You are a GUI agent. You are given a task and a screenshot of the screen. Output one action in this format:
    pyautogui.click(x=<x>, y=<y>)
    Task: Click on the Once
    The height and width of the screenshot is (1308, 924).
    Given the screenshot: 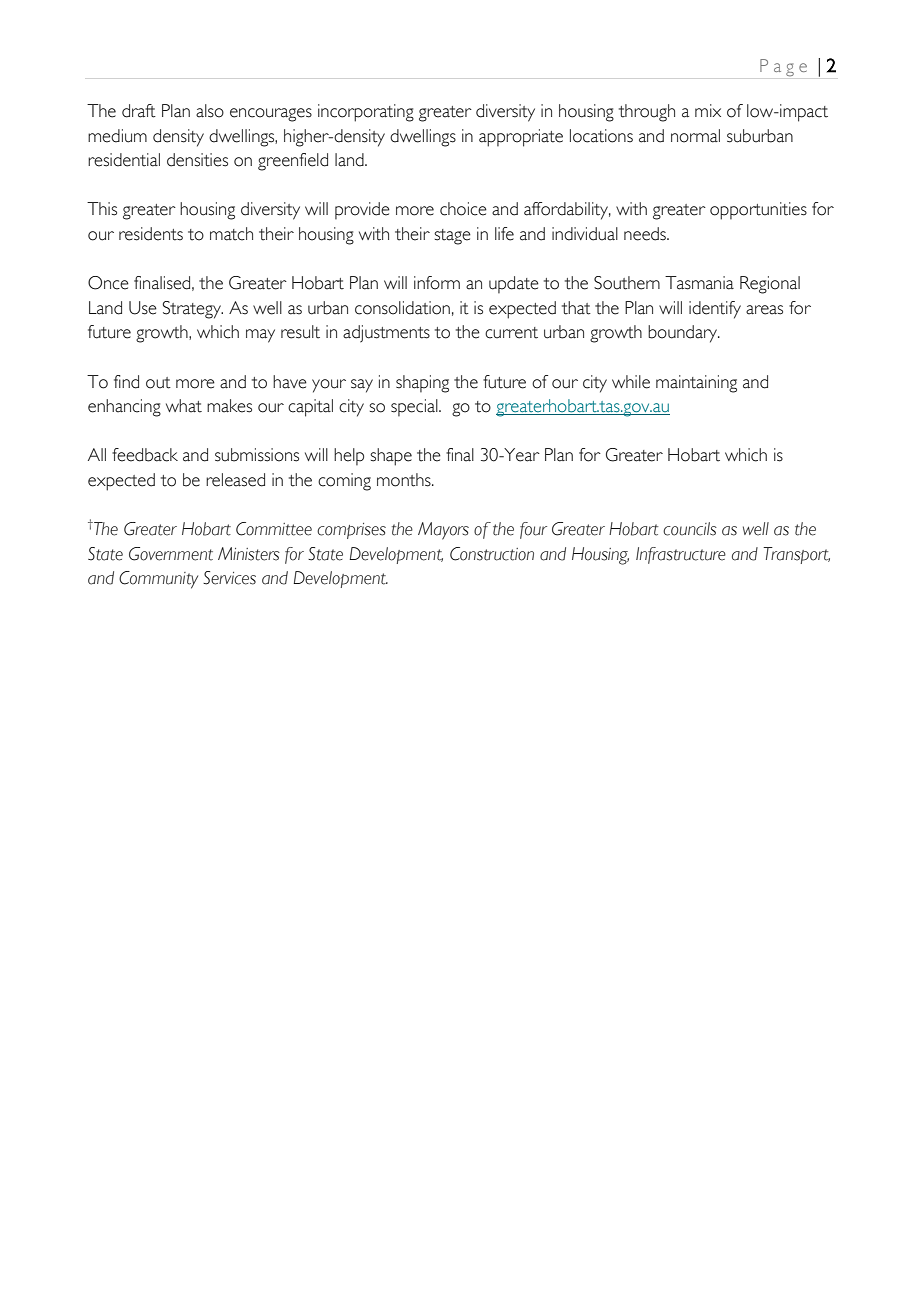 What is the action you would take?
    pyautogui.click(x=108, y=283)
